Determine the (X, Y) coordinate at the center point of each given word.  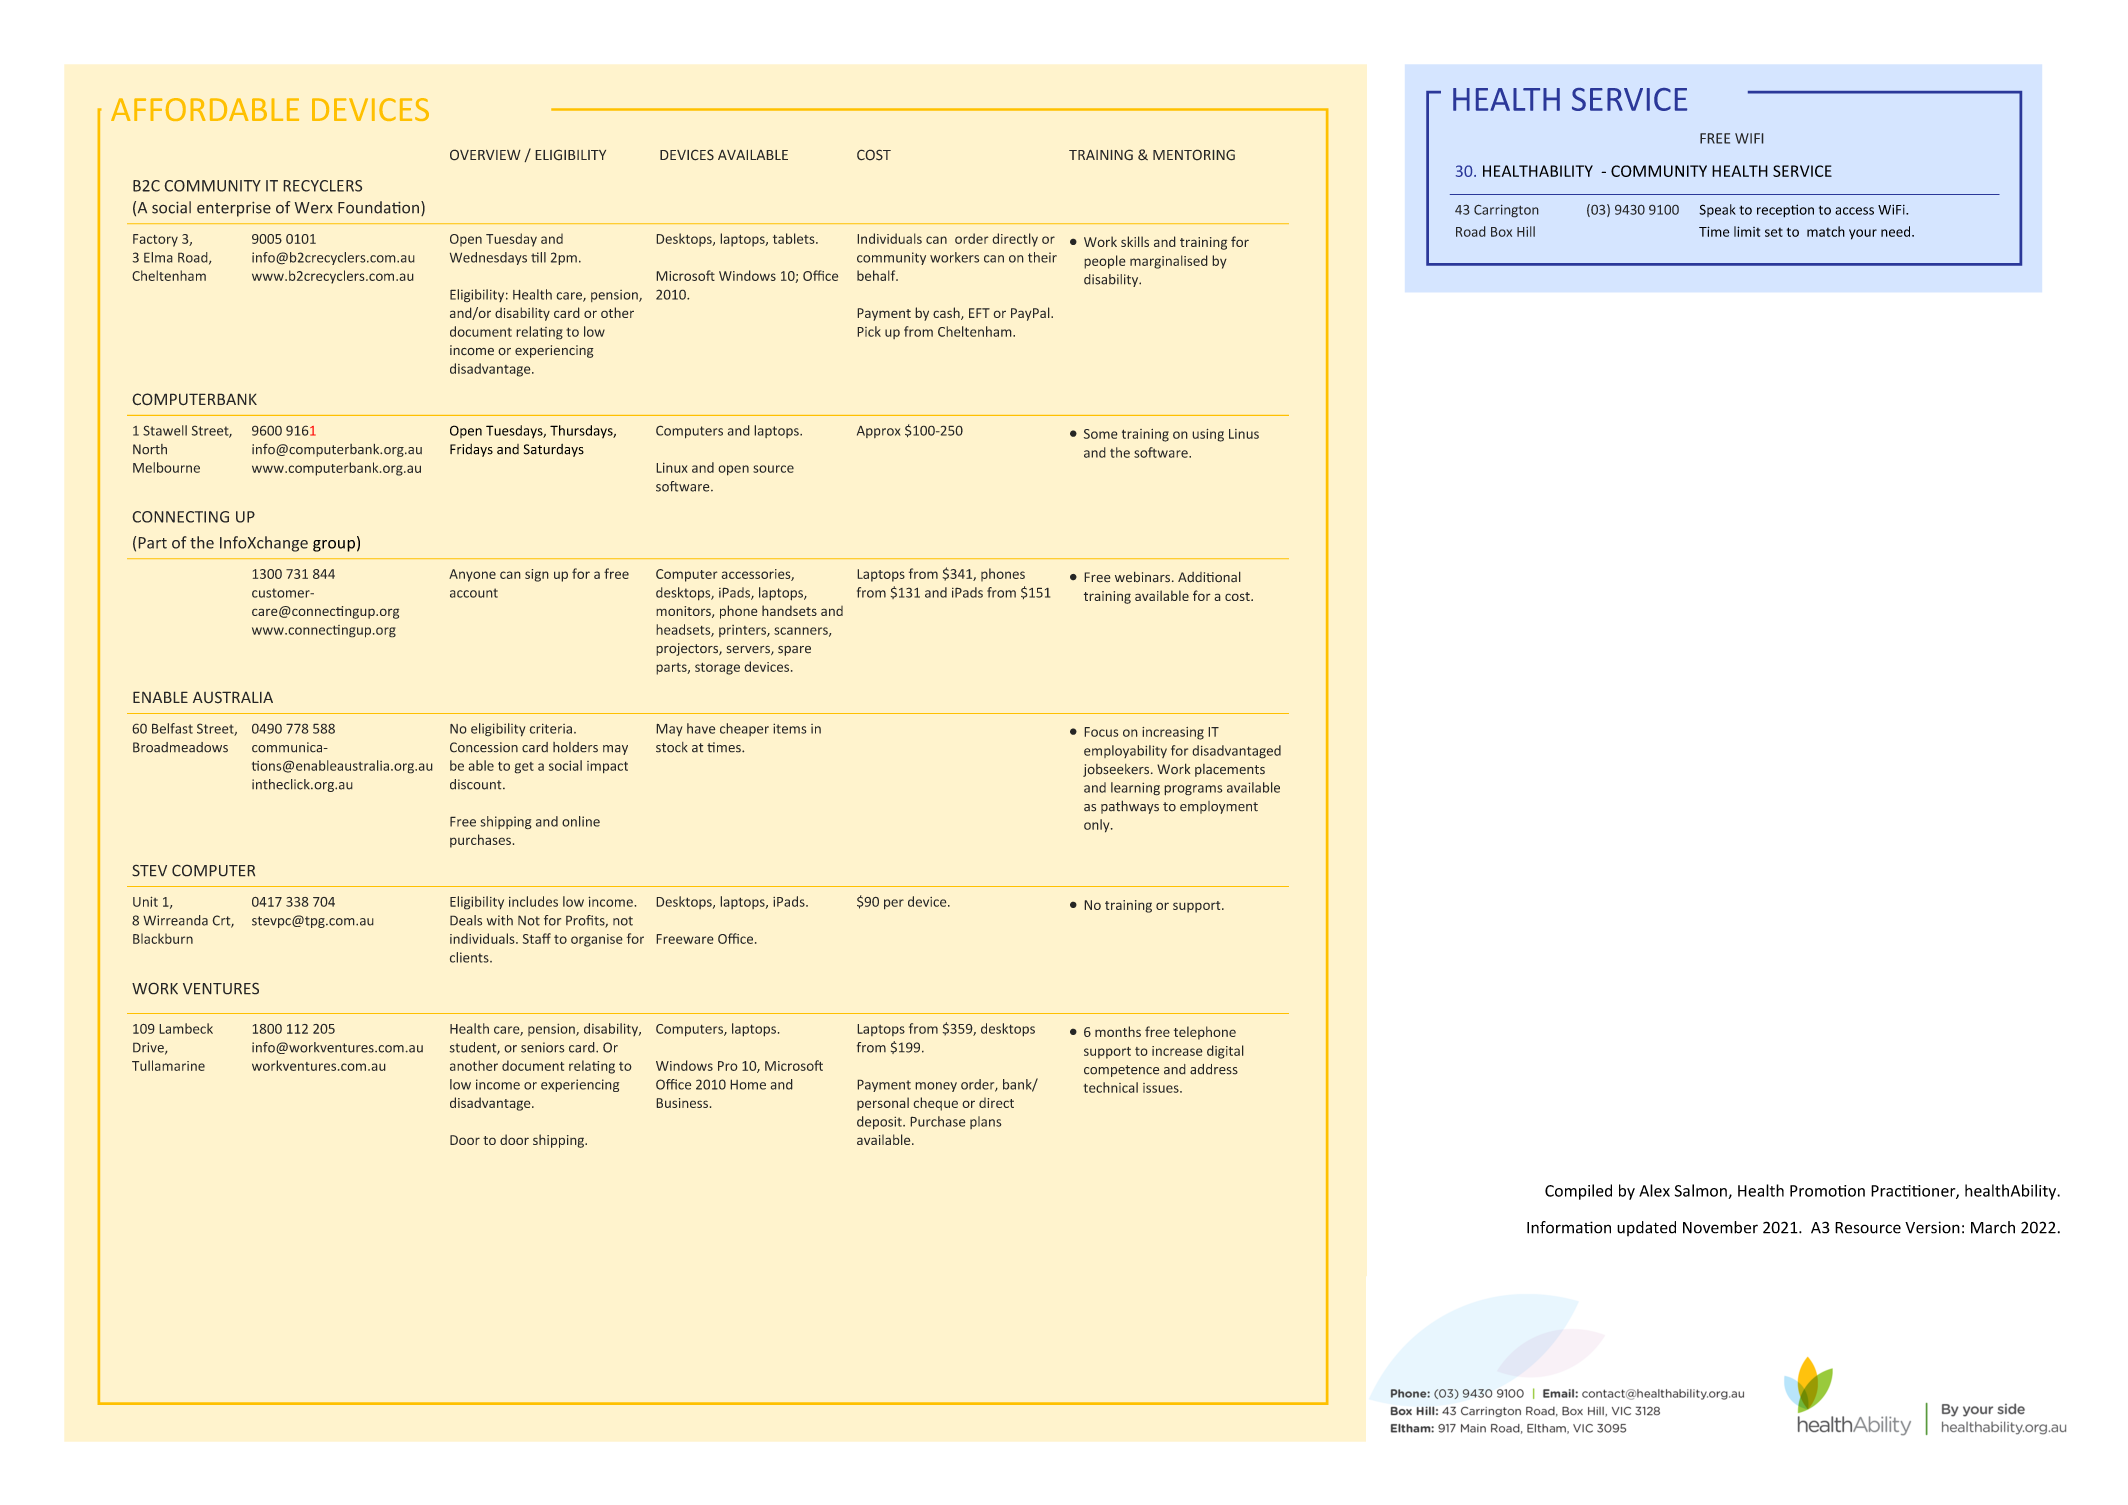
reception (1785, 211)
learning (1135, 789)
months (1118, 1031)
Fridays (471, 450)
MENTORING (1194, 155)
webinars (1144, 577)
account (474, 593)
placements (1230, 770)
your (1863, 234)
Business (682, 1103)
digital (1225, 1052)
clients (470, 957)
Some (1101, 434)
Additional (1209, 577)
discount (477, 784)
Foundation (378, 207)
